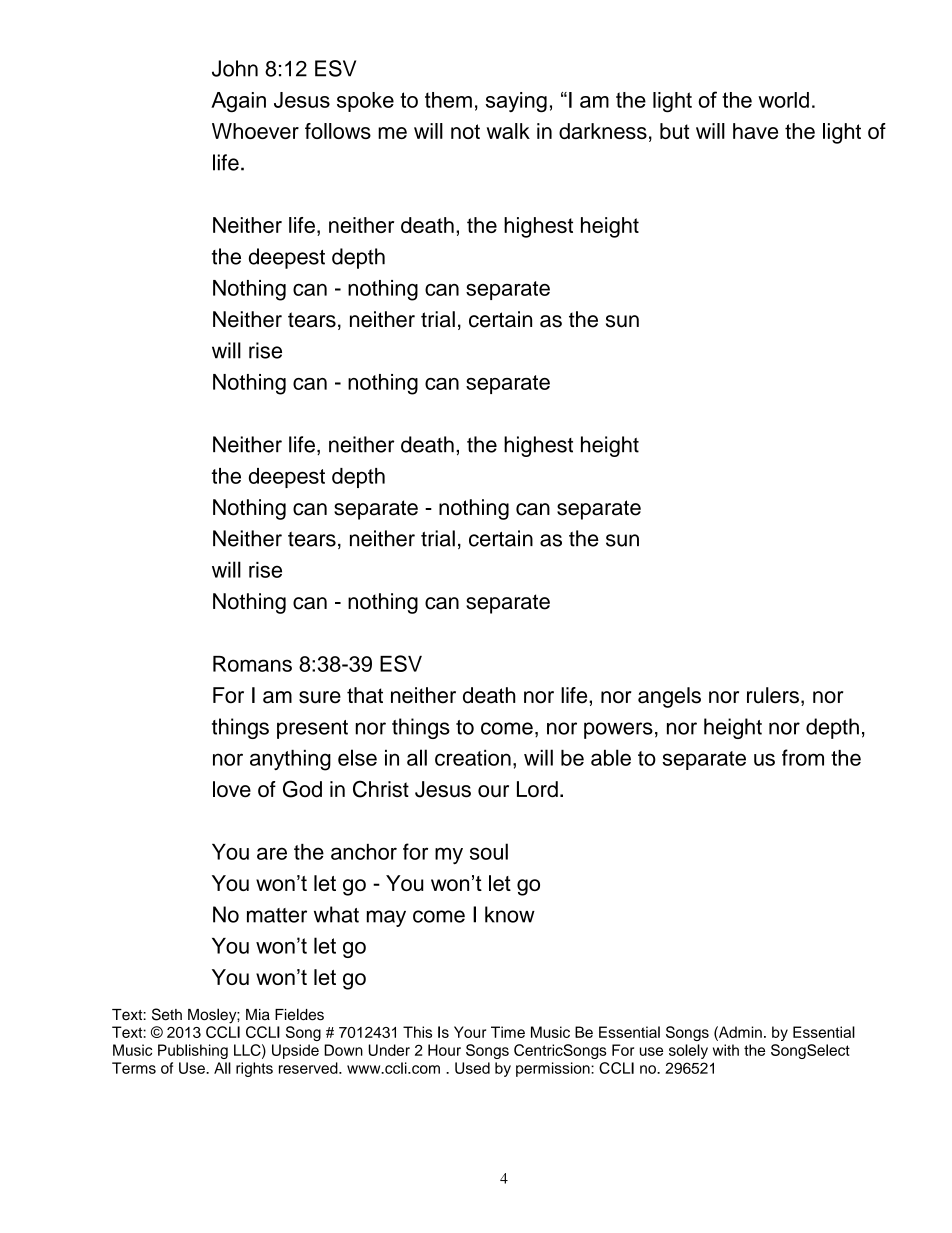  I want to click on love, so click(232, 789).
